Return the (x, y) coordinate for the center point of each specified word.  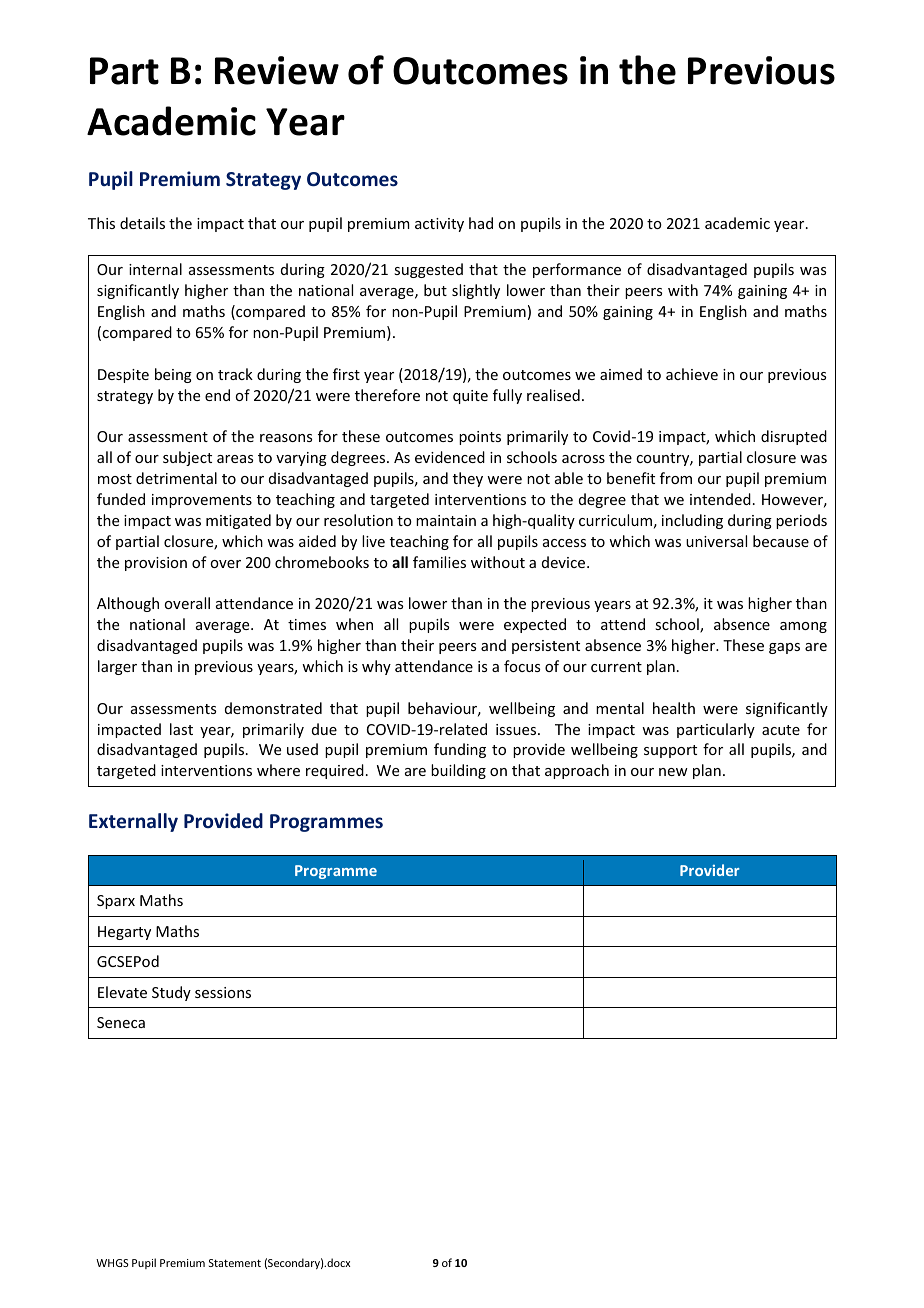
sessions (223, 992)
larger (117, 667)
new (673, 772)
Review (277, 70)
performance (577, 270)
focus (522, 666)
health (674, 708)
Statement (235, 1263)
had (481, 223)
